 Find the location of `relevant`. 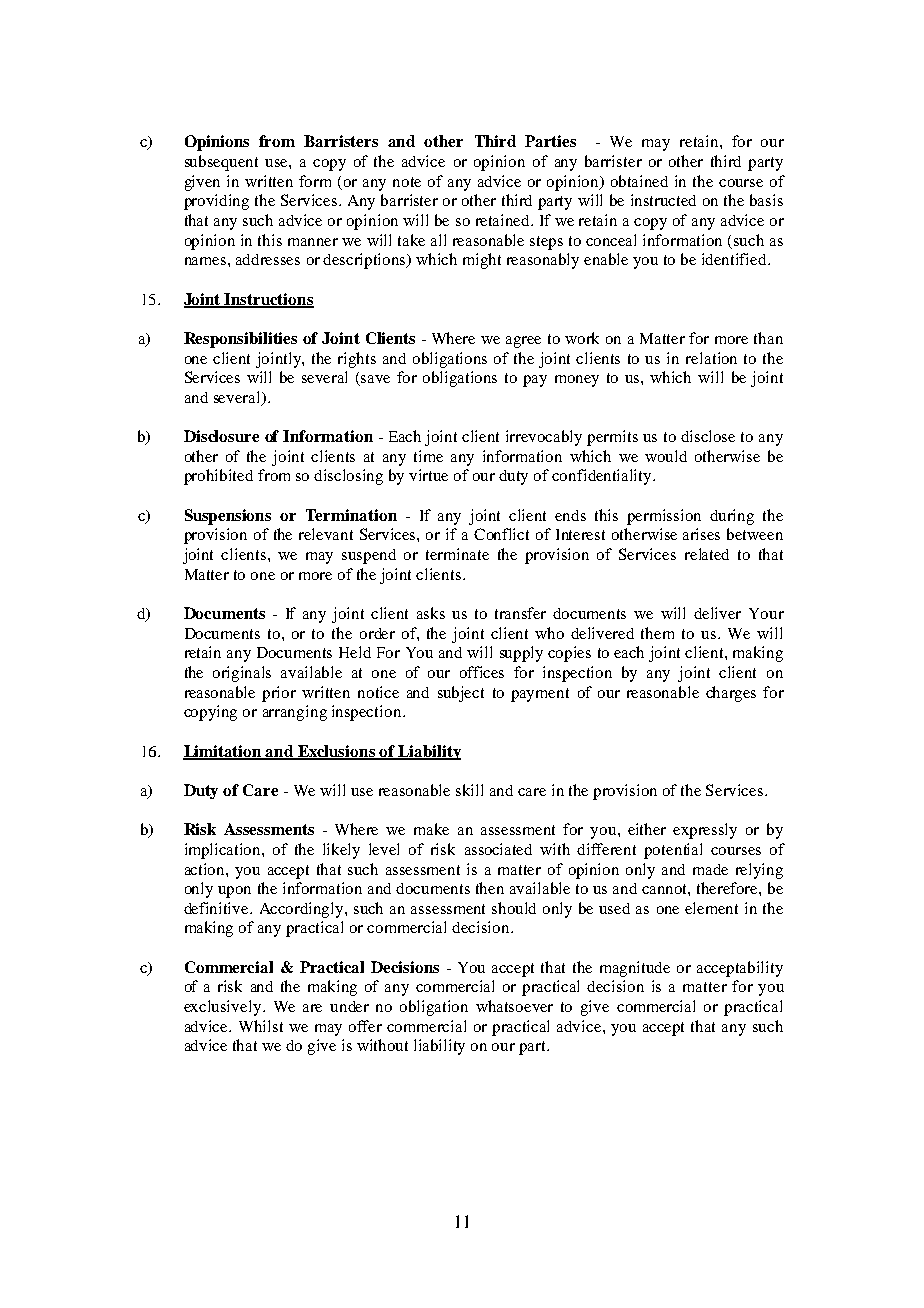

relevant is located at coordinates (326, 534).
